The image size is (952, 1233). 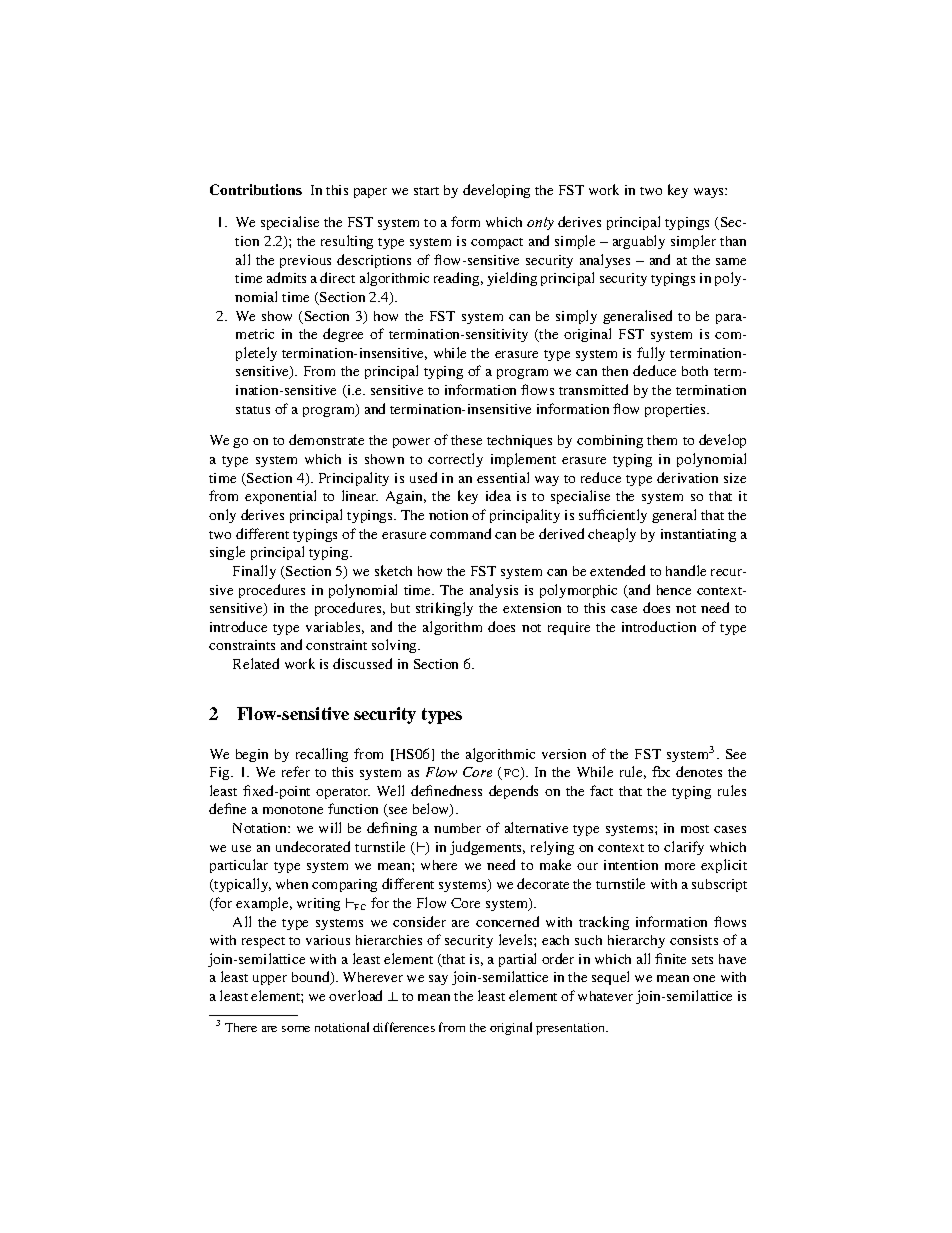 I want to click on say, so click(x=438, y=980).
